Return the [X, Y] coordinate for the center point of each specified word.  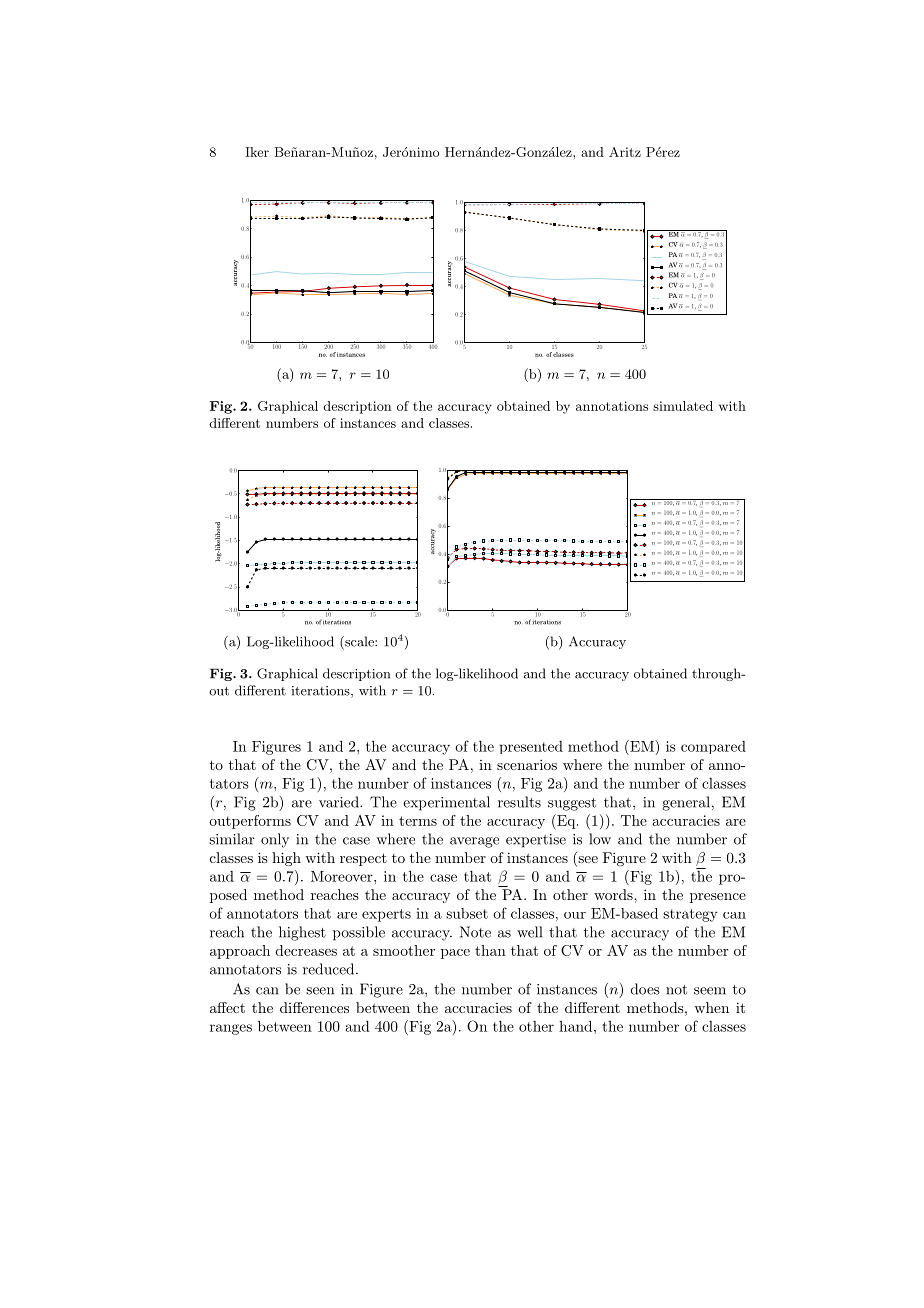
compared [713, 747]
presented [531, 747]
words [614, 894]
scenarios [527, 764]
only [275, 840]
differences [314, 1007]
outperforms [250, 822]
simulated [683, 406]
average [474, 842]
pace [455, 954]
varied [340, 802]
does [645, 989]
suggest [572, 804]
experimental [446, 803]
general [686, 803]
